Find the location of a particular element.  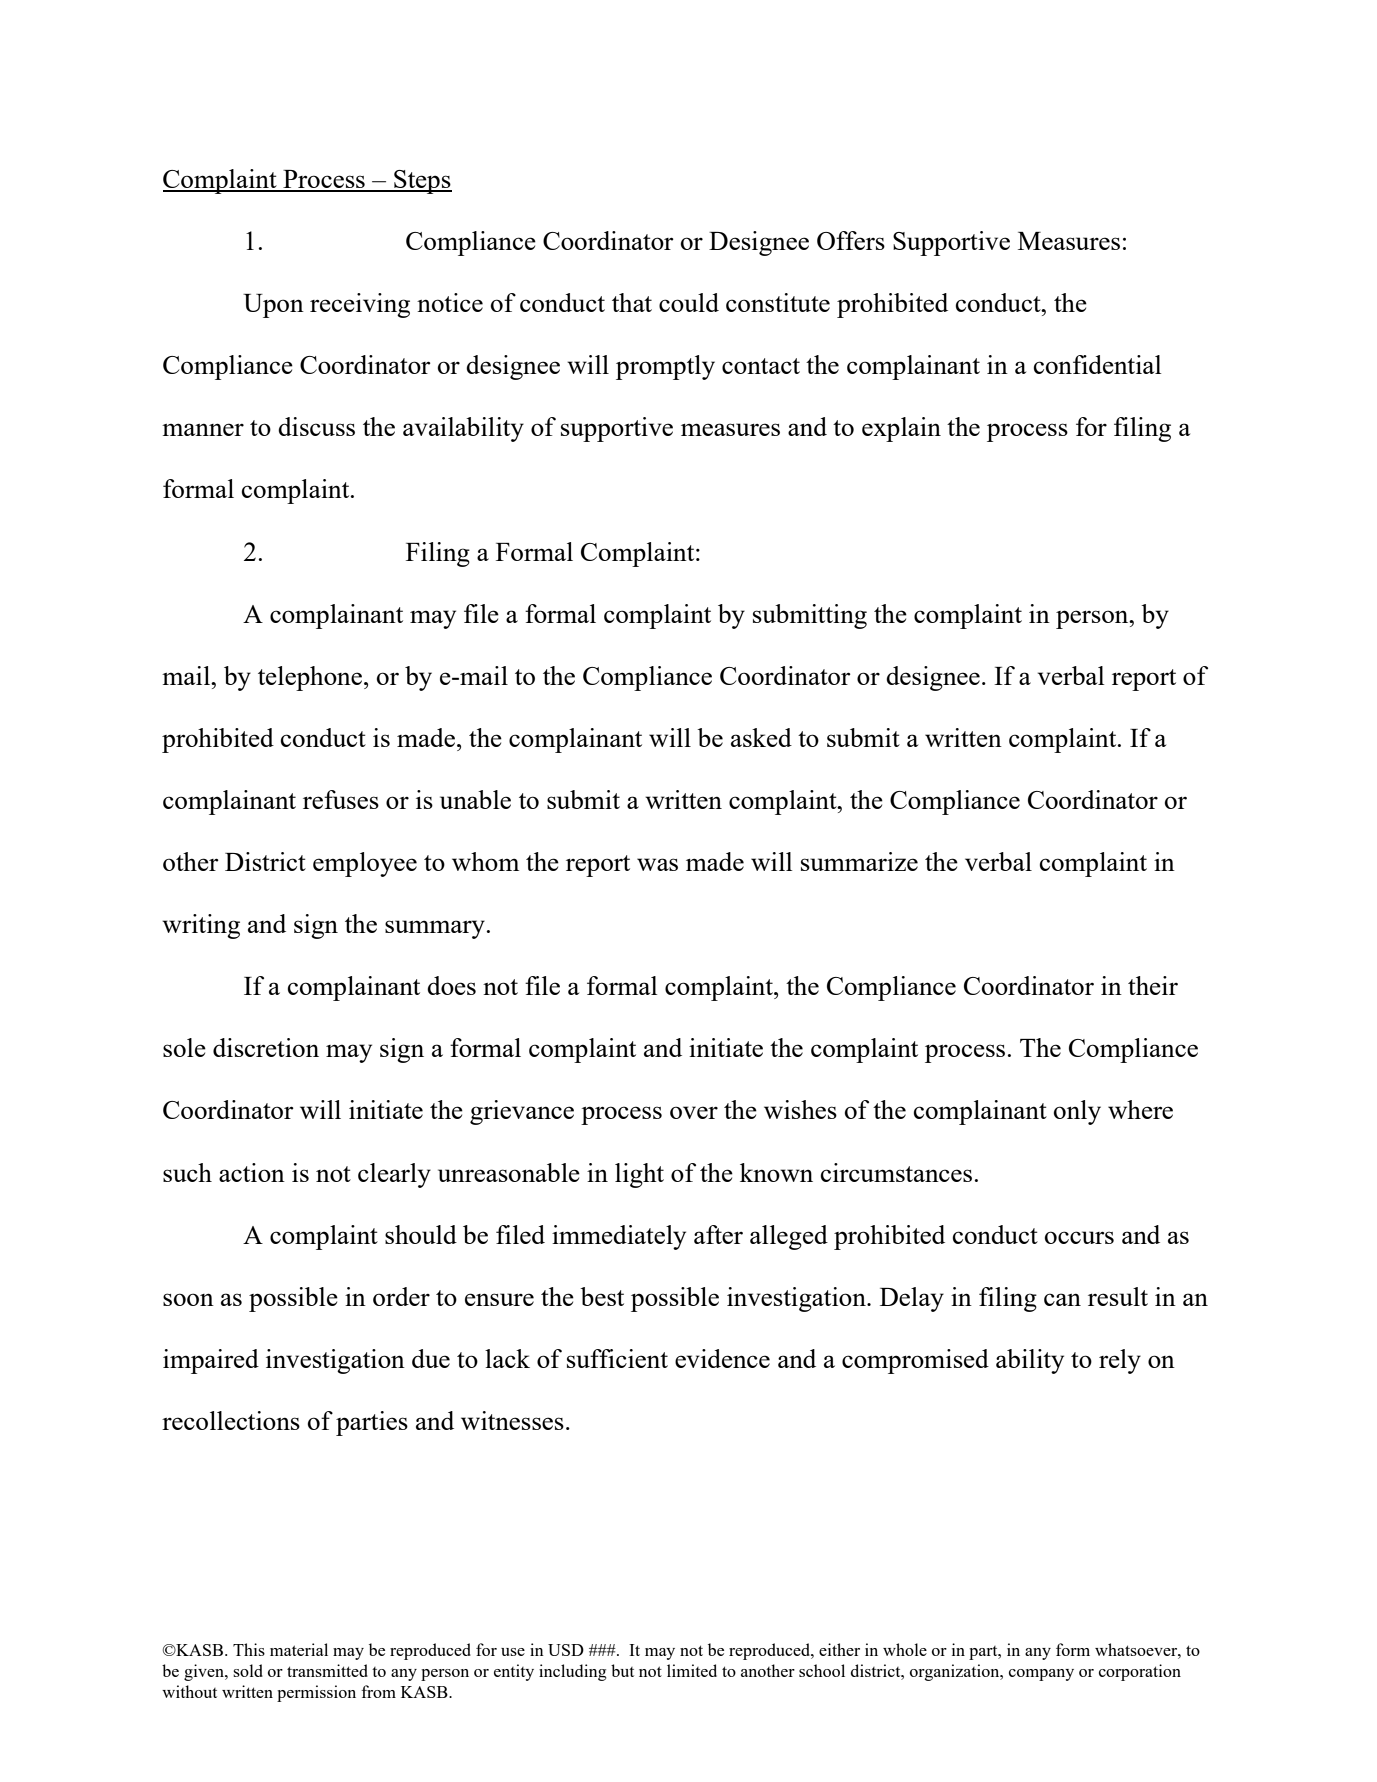

light is located at coordinates (639, 1175).
